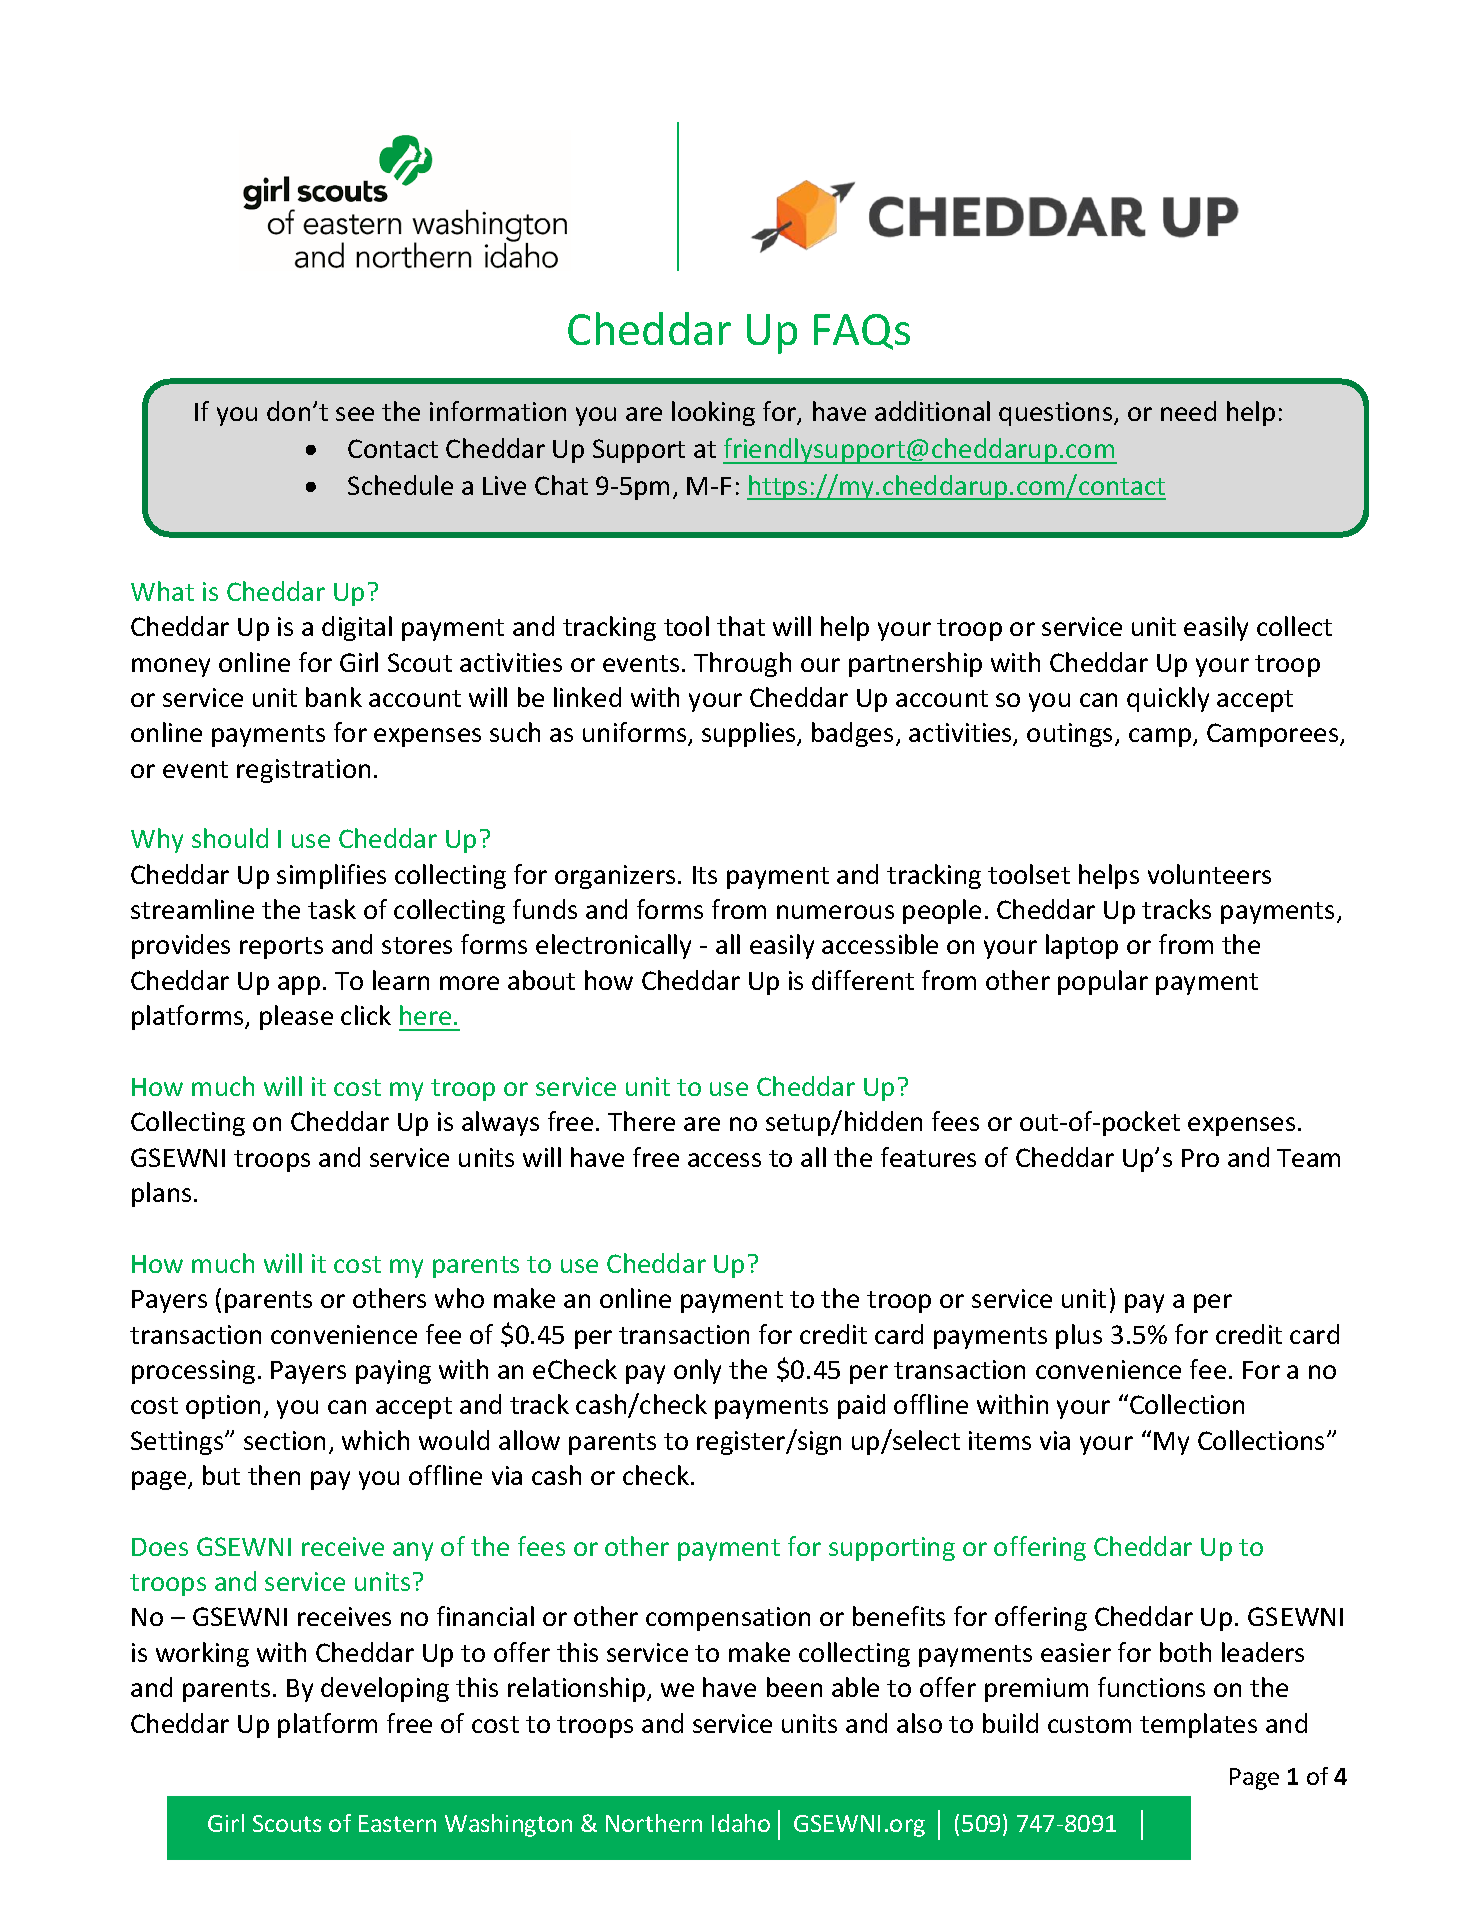 The height and width of the page is (1912, 1478). Describe the element at coordinates (741, 1823) in the page. I see `Idaho` at that location.
